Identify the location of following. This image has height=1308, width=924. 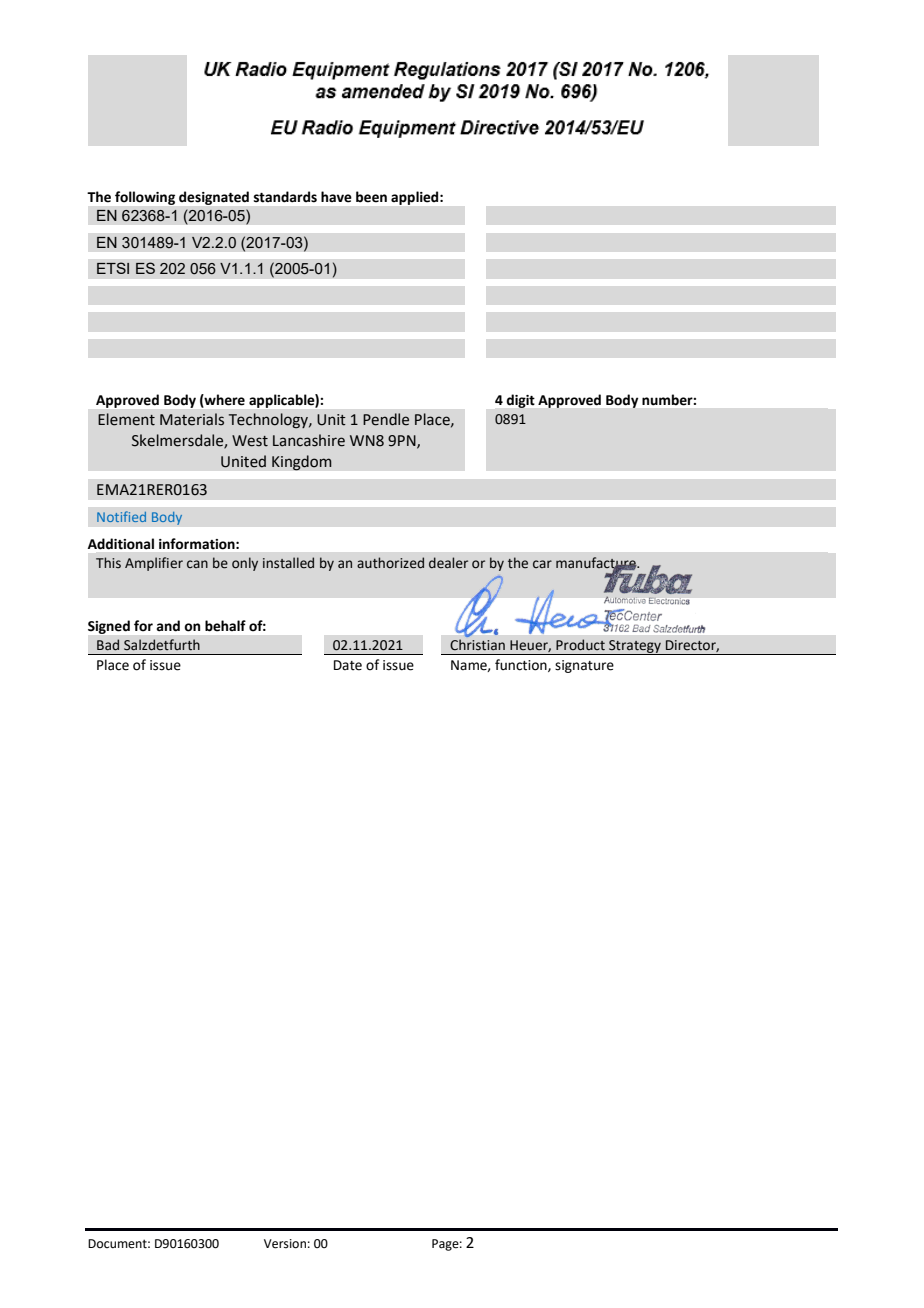
(145, 198).
